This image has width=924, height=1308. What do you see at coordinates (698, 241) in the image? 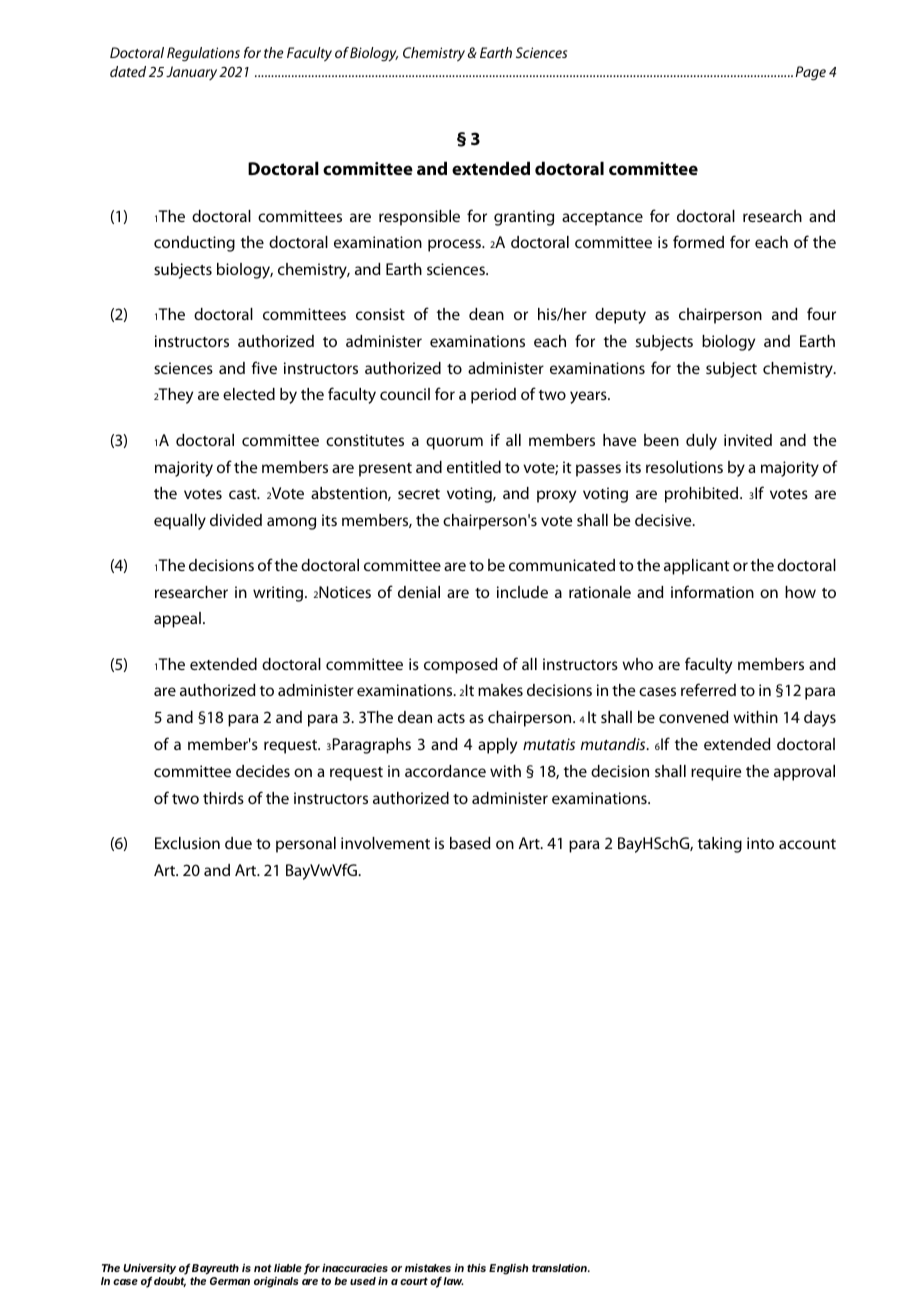
I see `formed` at bounding box center [698, 241].
